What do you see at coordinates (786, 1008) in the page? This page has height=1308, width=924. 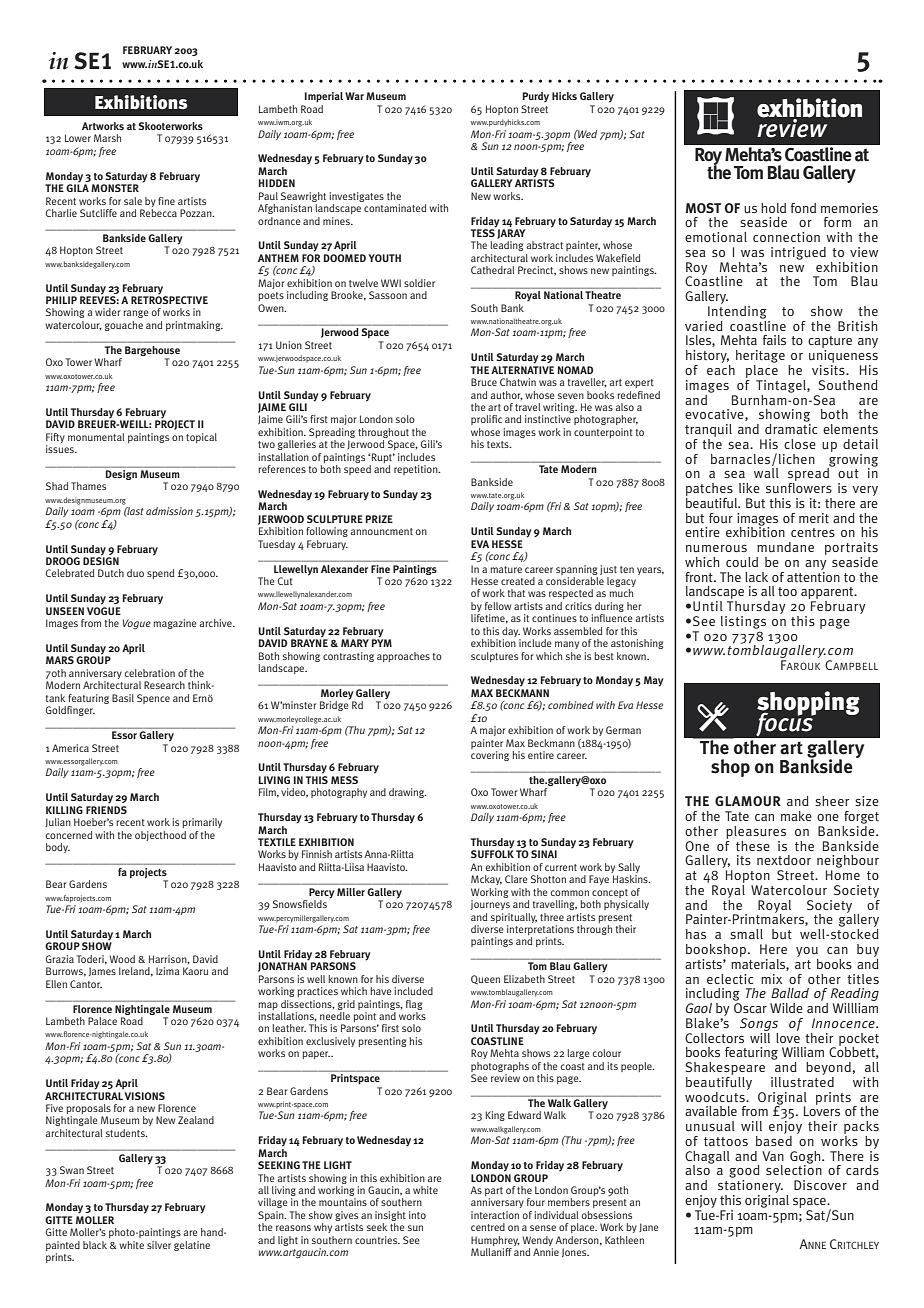 I see `Wilde` at bounding box center [786, 1008].
